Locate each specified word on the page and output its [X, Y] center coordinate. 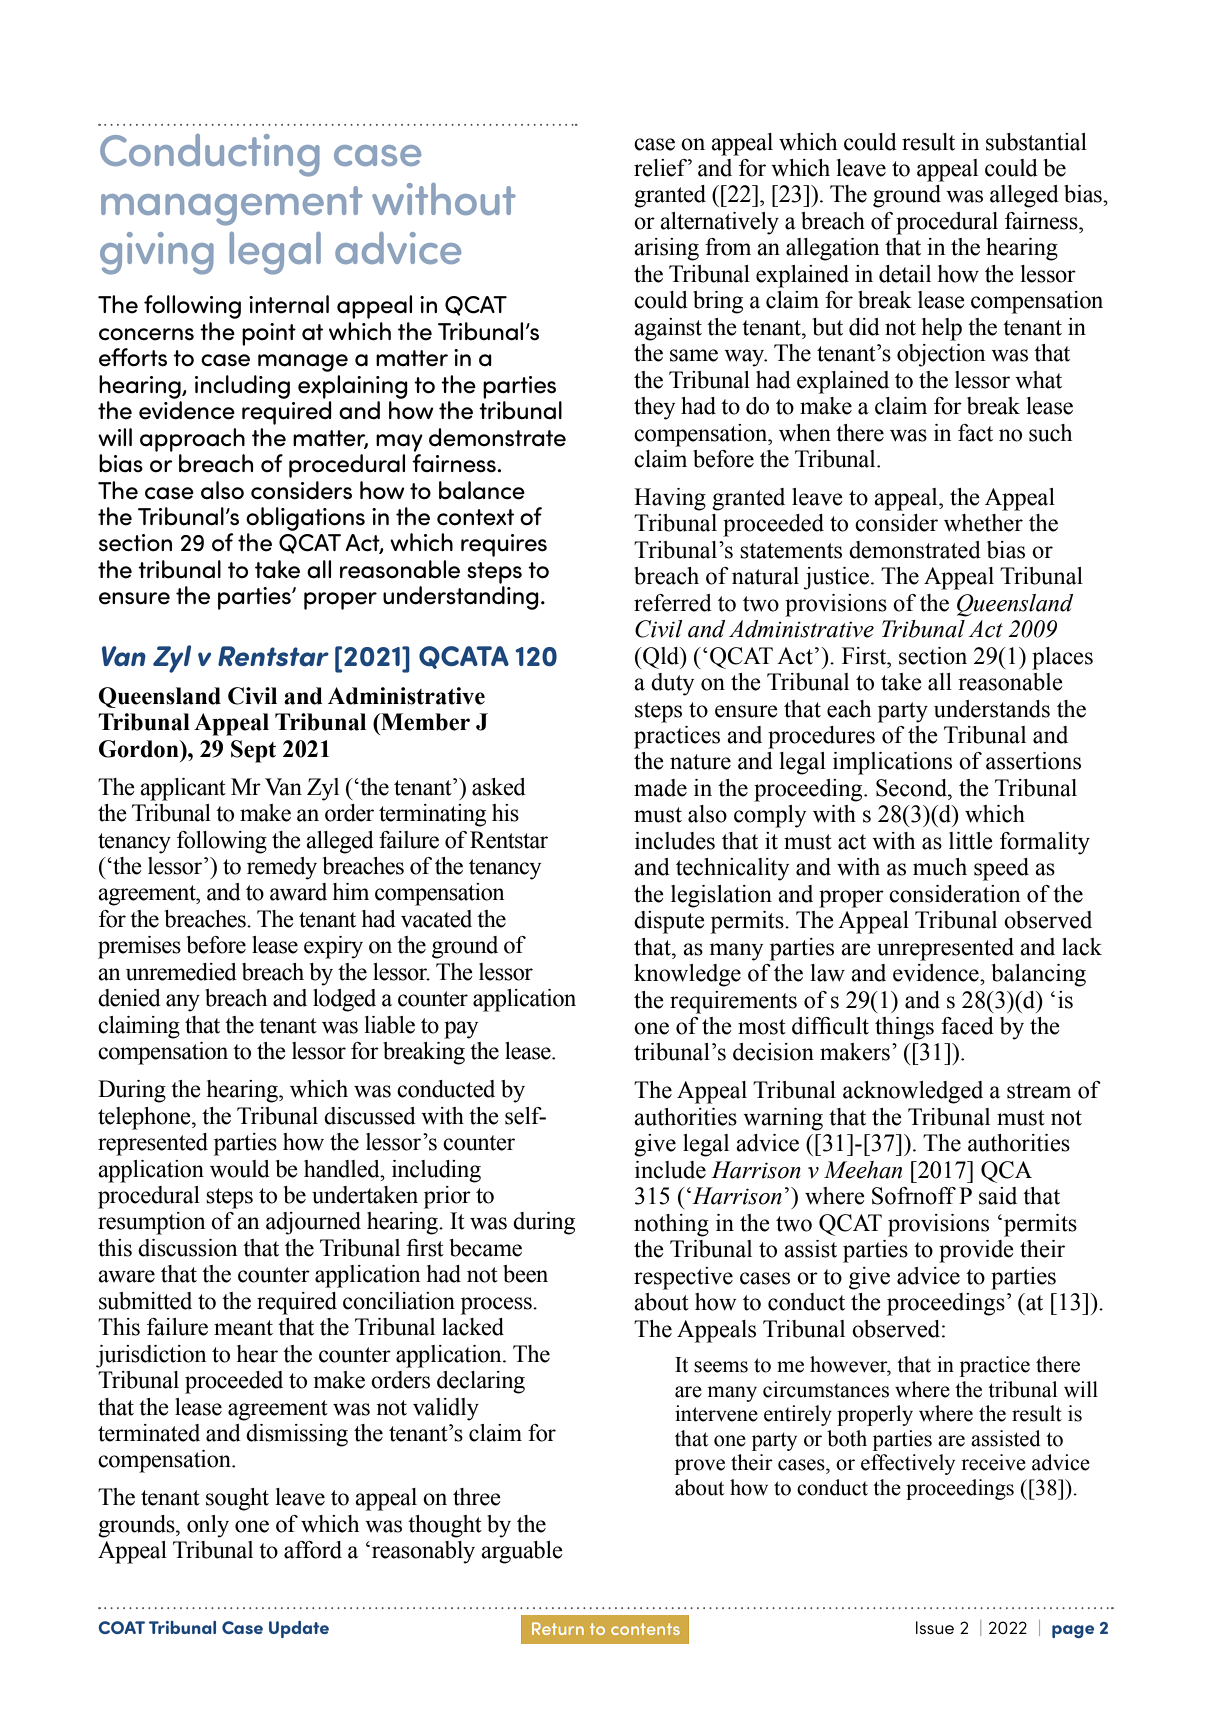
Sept [253, 751]
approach [192, 440]
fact [975, 433]
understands [992, 709]
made [660, 788]
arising [666, 249]
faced [967, 1026]
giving [157, 253]
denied [129, 998]
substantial [1036, 142]
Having [670, 499]
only [208, 1526]
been [525, 1274]
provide [976, 1251]
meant [243, 1328]
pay [461, 1030]
